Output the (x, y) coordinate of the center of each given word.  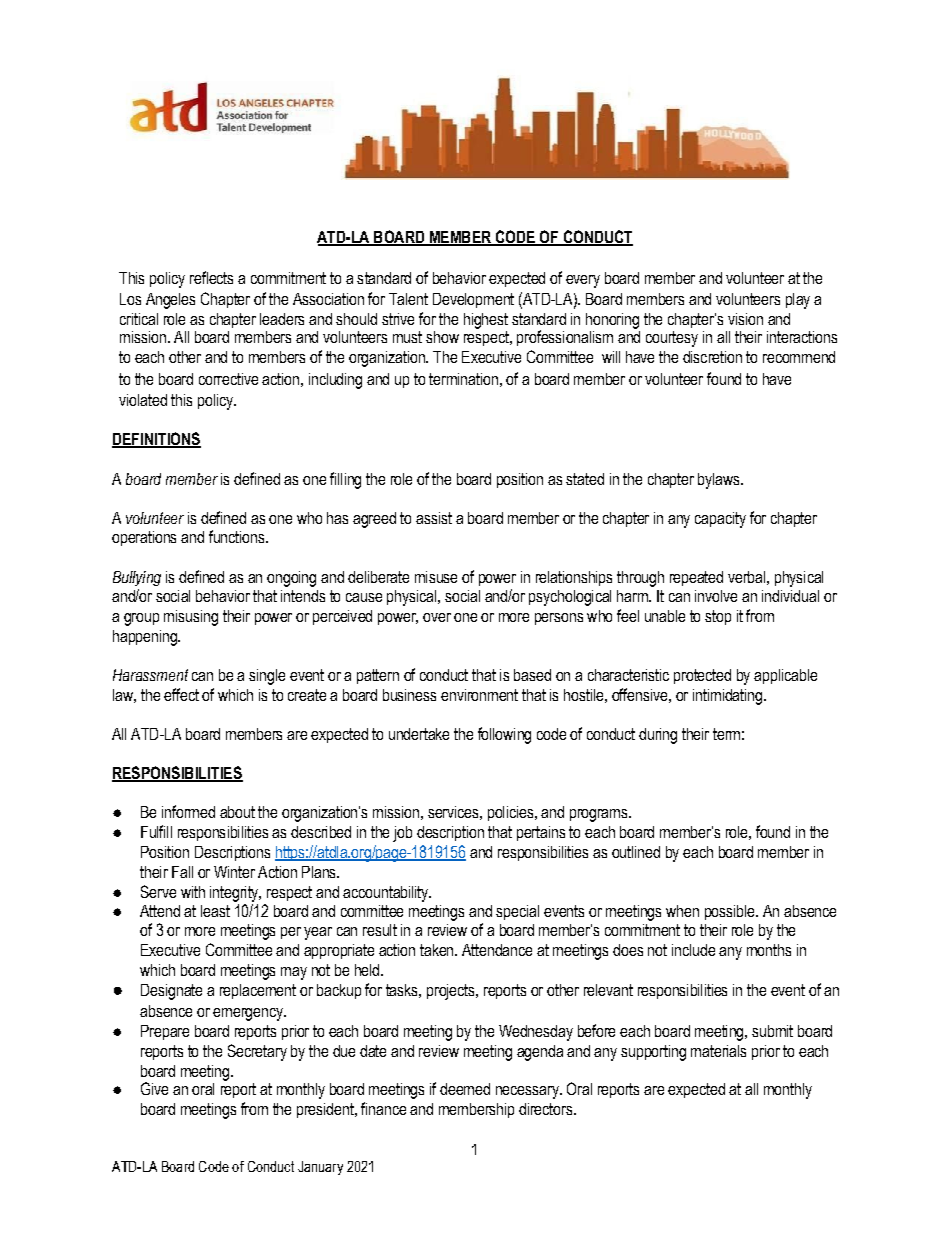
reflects (211, 277)
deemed (465, 1089)
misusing (191, 618)
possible (731, 912)
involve (716, 596)
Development (473, 300)
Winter (234, 872)
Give (154, 1088)
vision (745, 319)
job (402, 834)
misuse (436, 577)
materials (718, 1051)
